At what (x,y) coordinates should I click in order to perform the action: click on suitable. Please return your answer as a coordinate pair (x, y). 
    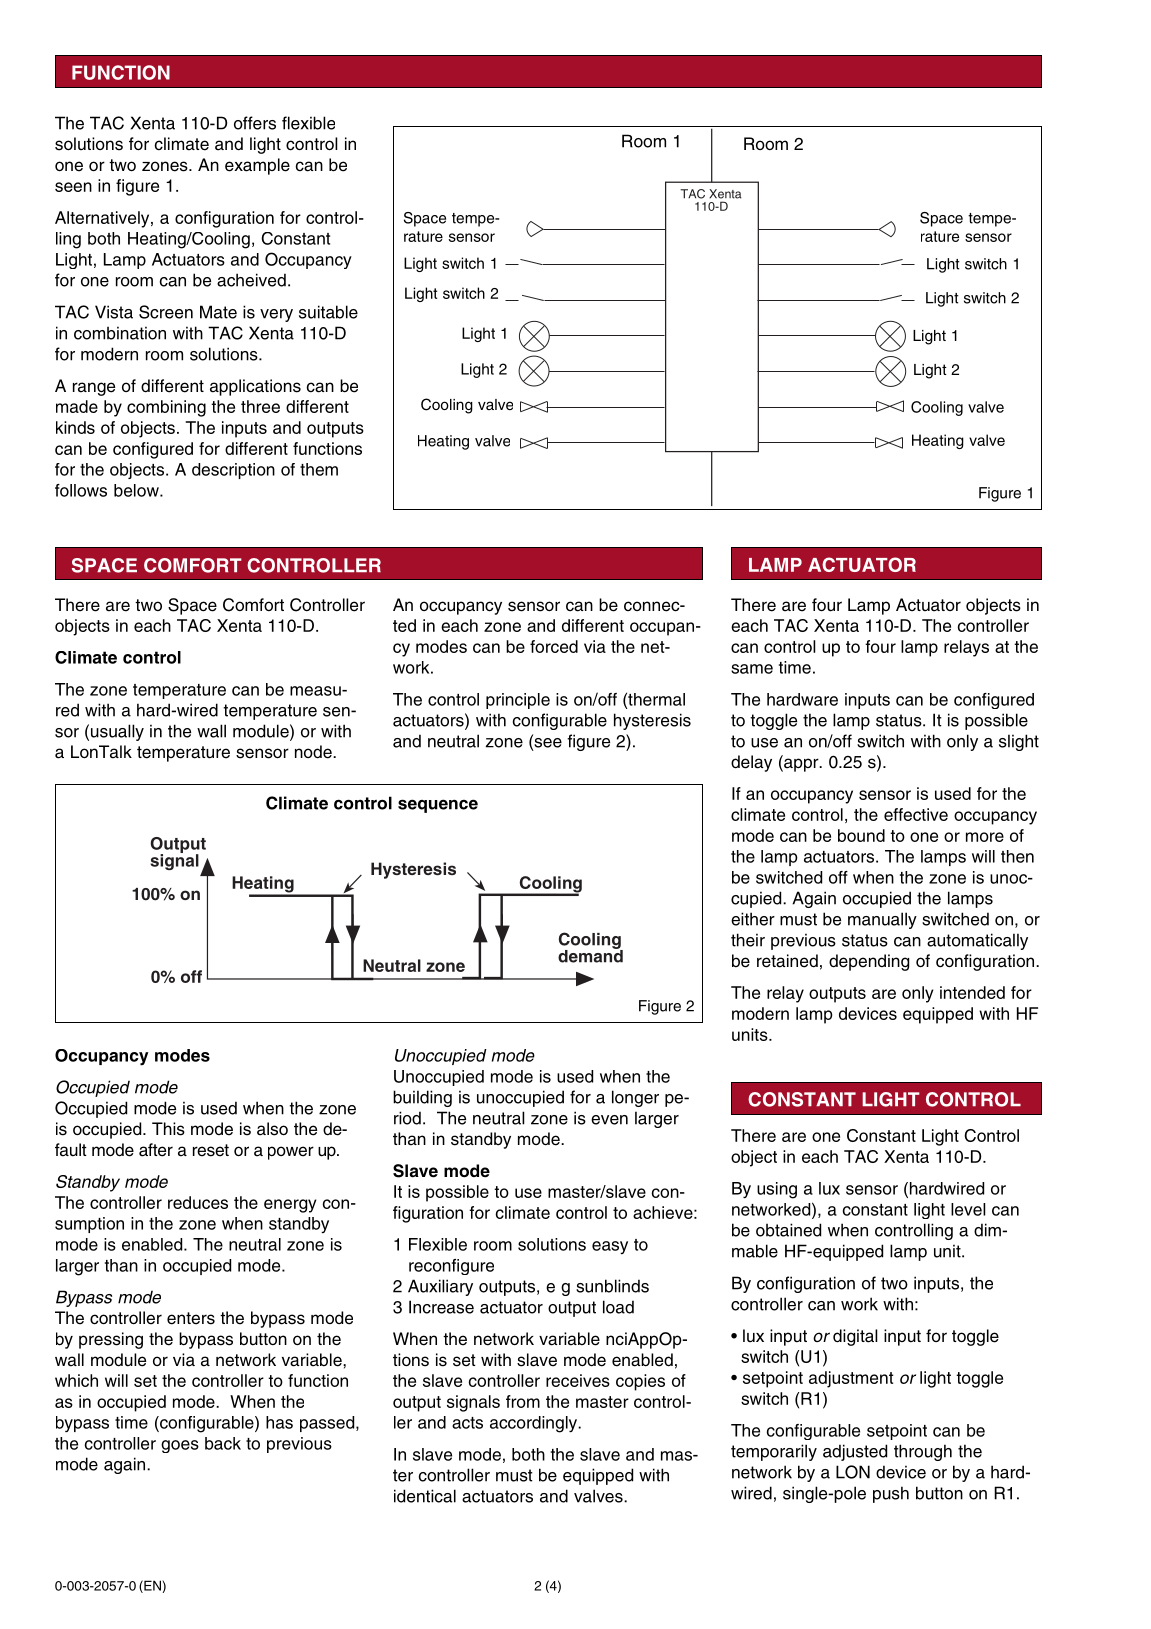
    Looking at the image, I should click on (328, 312).
